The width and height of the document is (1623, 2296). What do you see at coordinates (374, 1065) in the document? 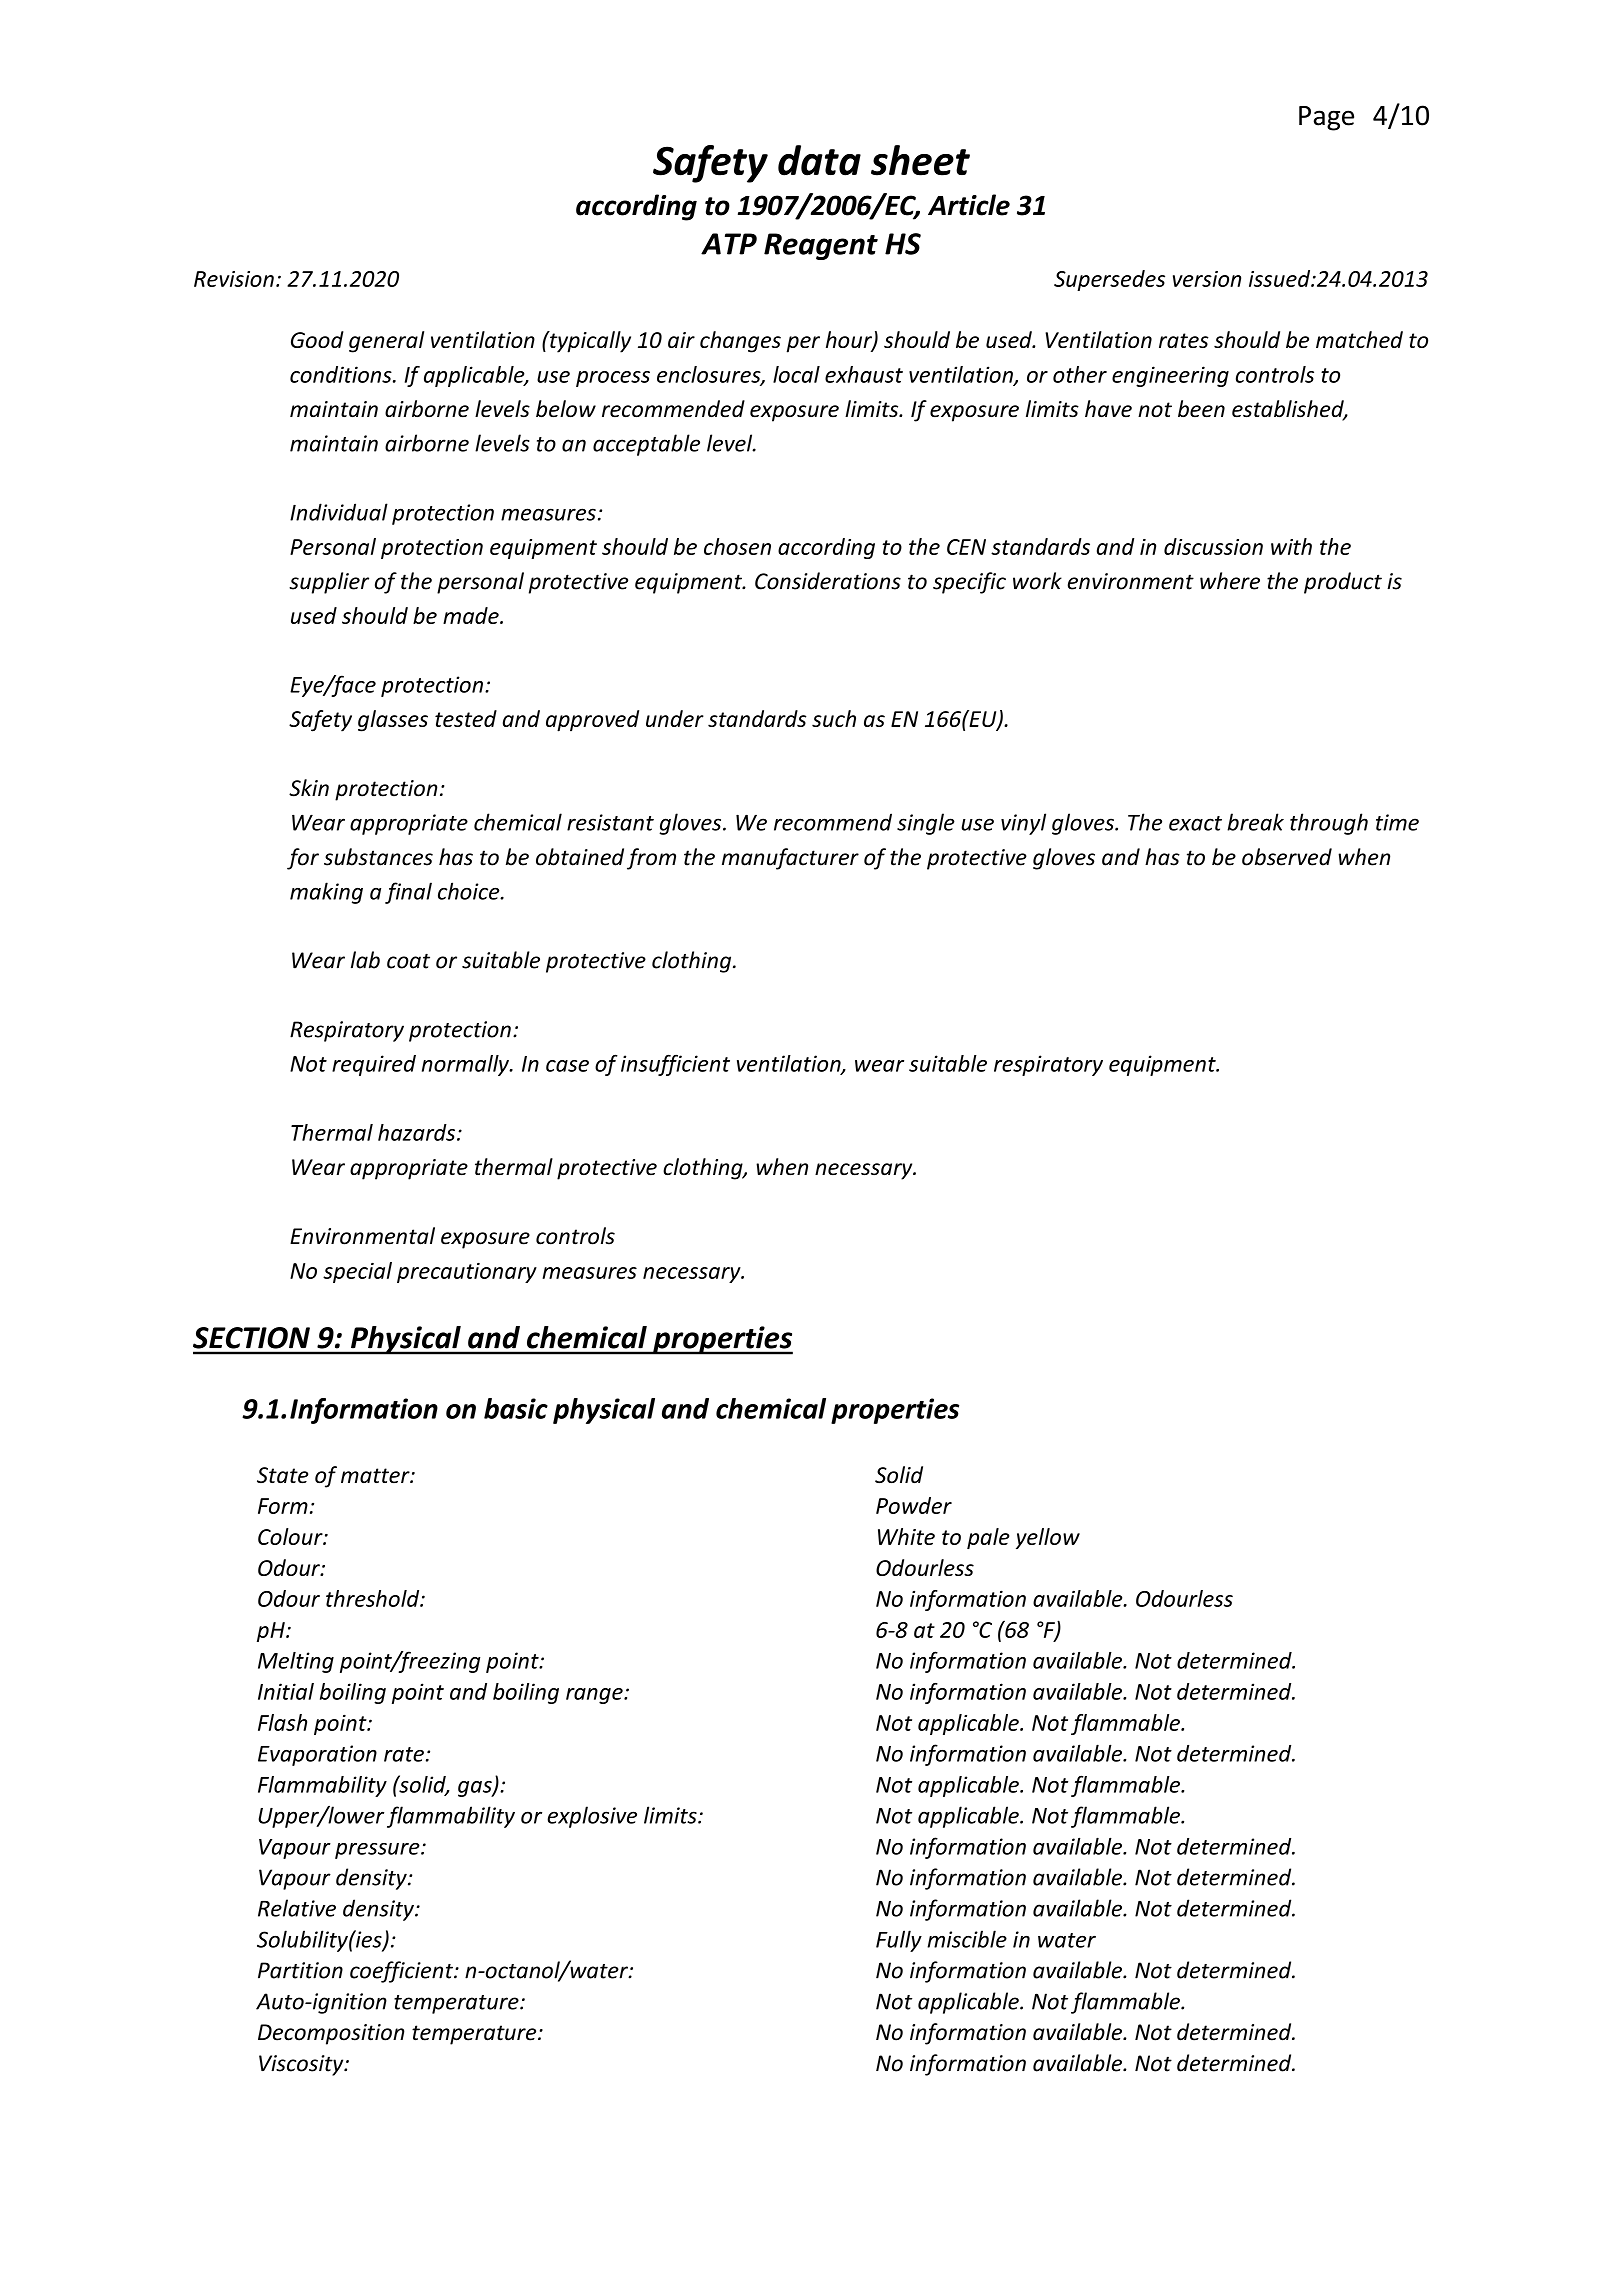
I see `required` at bounding box center [374, 1065].
